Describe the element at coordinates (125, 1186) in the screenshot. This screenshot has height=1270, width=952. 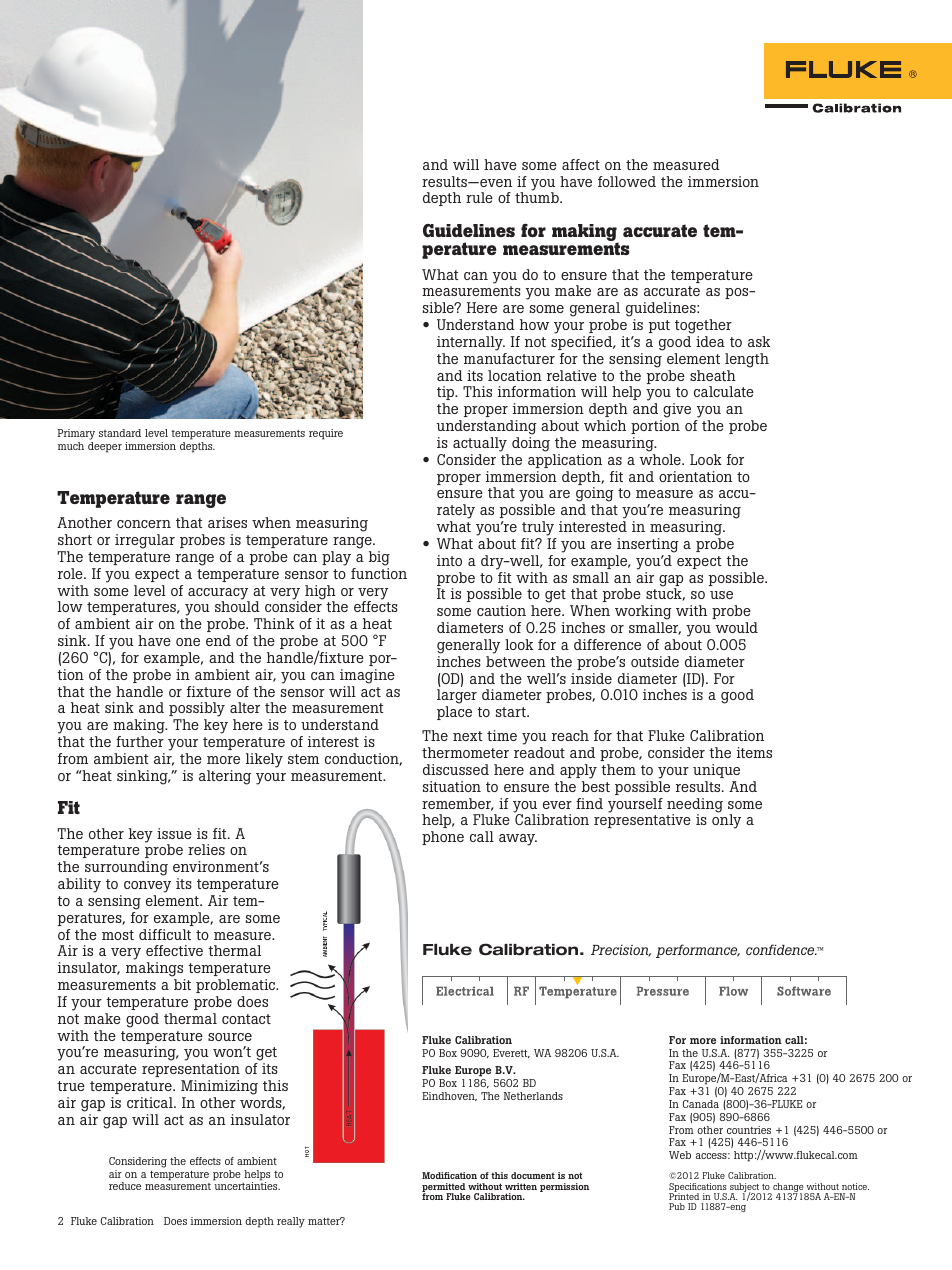
I see `reduce` at that location.
